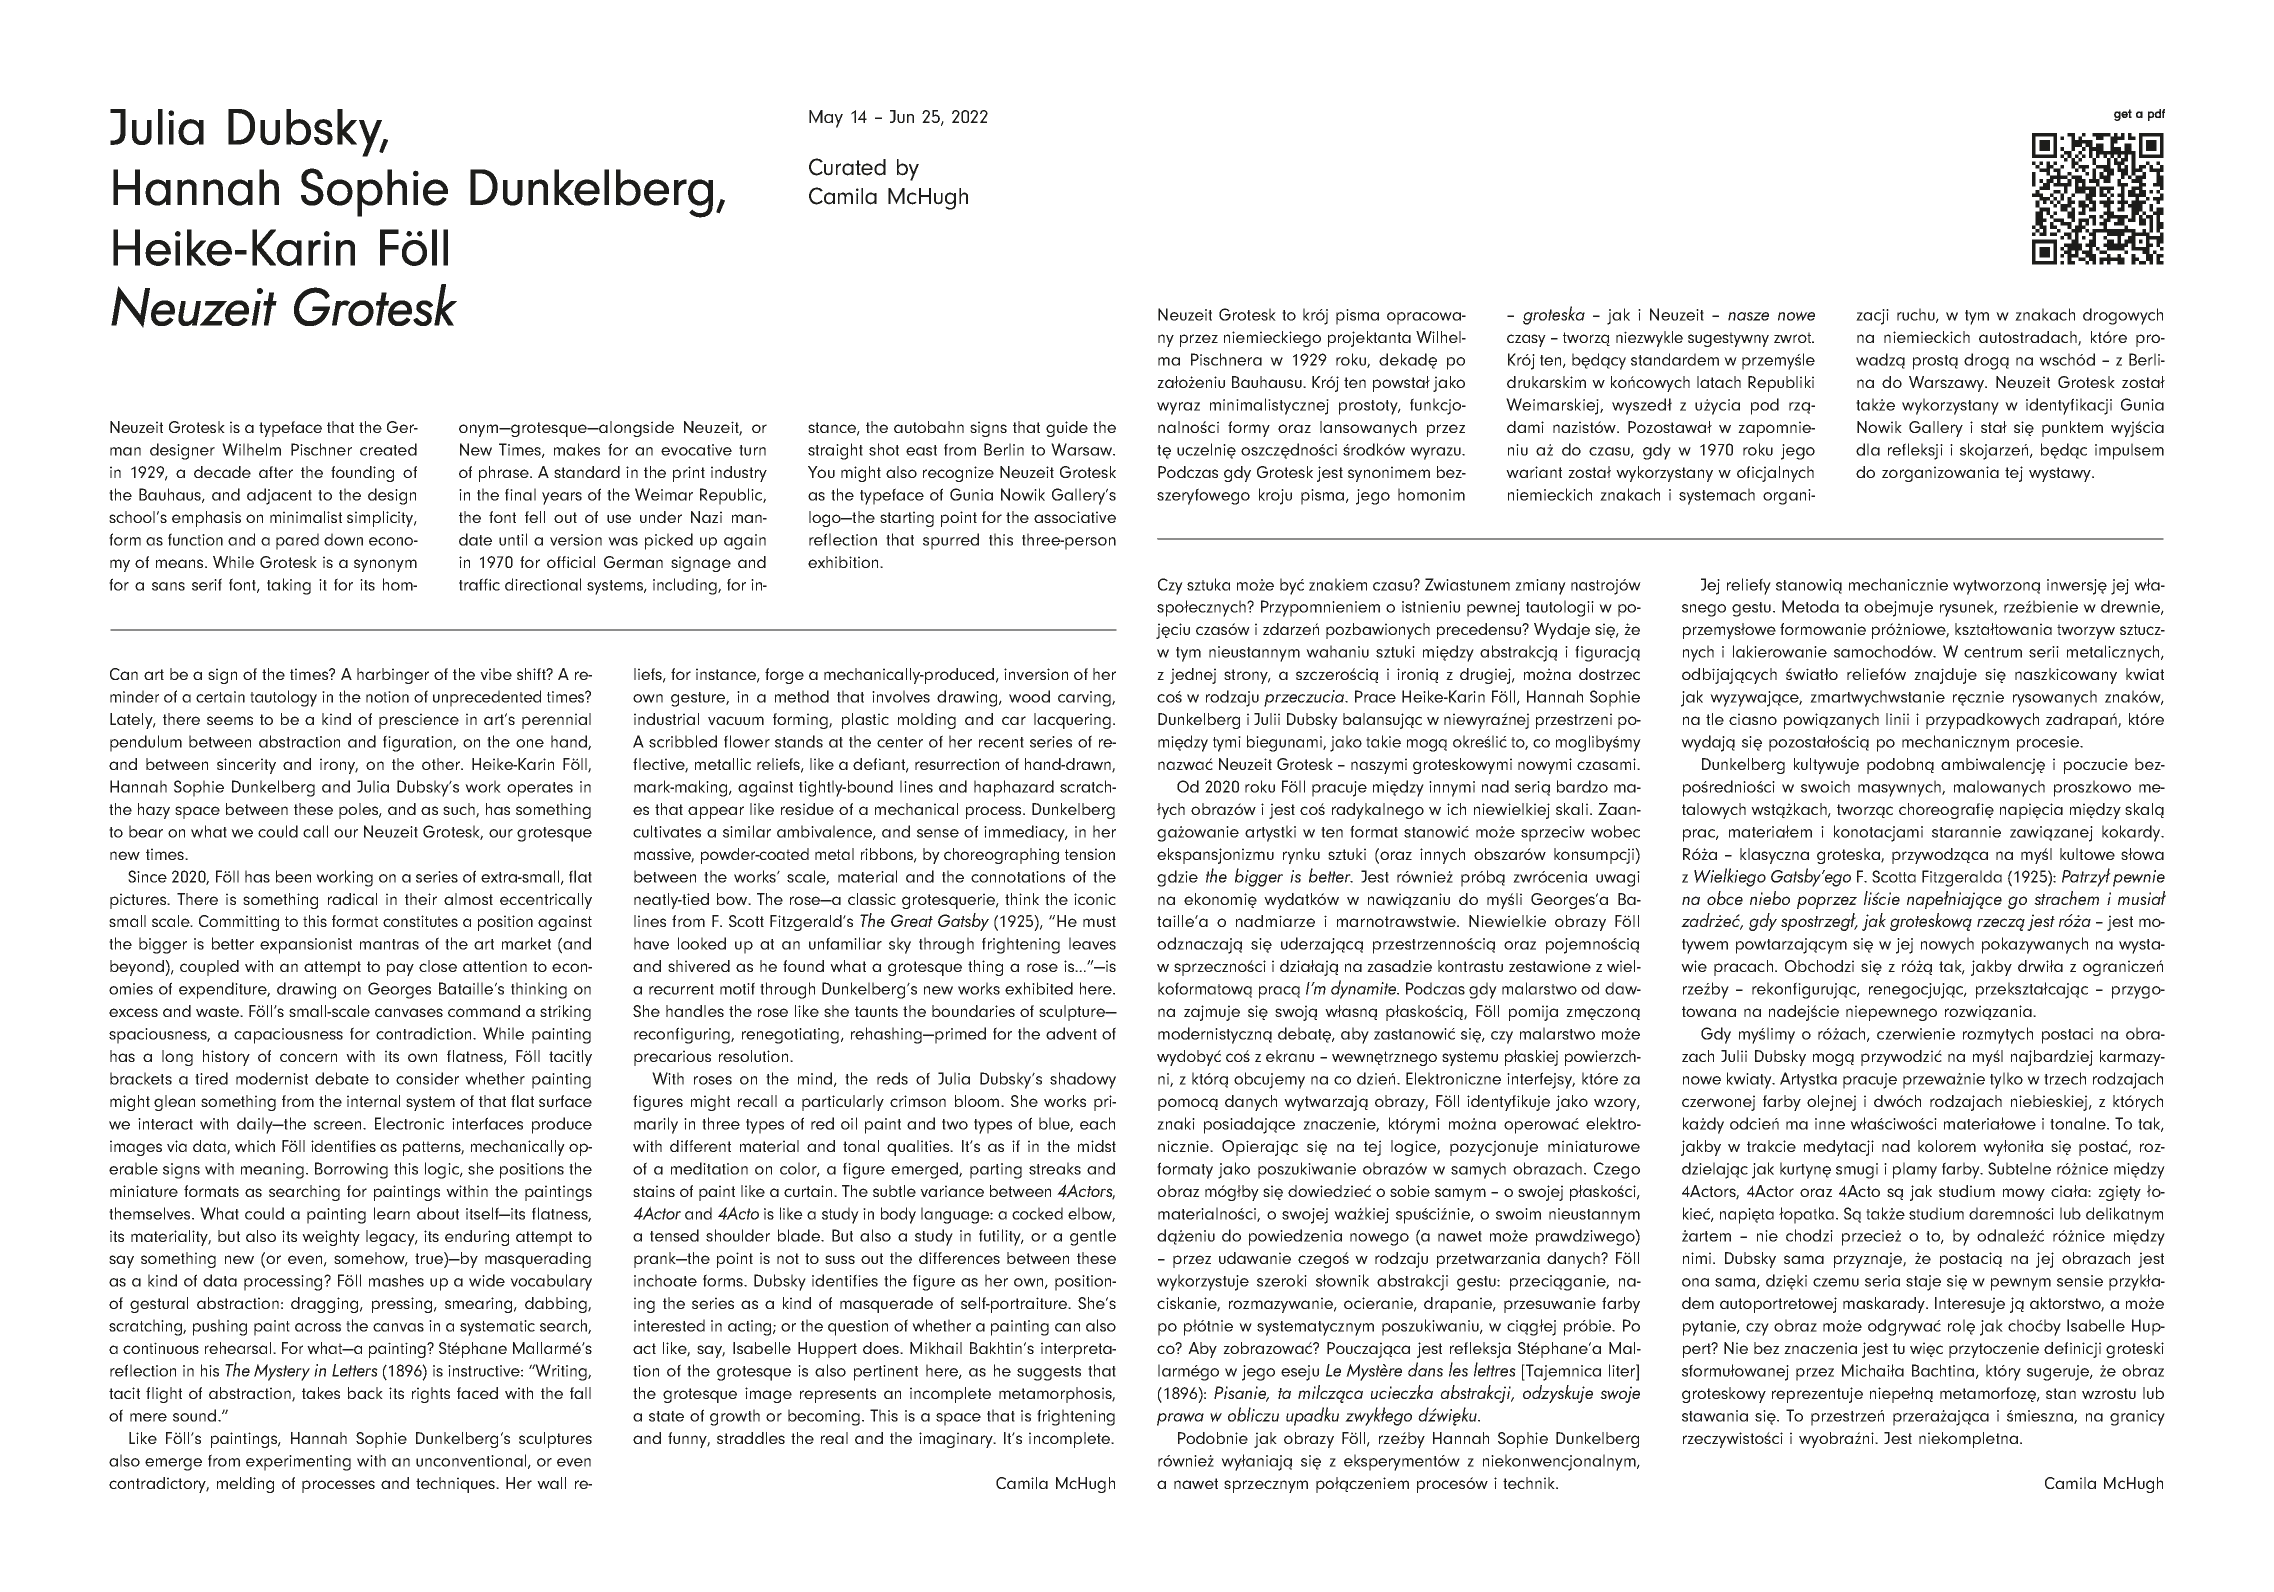 The width and height of the document is (2274, 1592). What do you see at coordinates (957, 1440) in the document?
I see `imaginary` at bounding box center [957, 1440].
